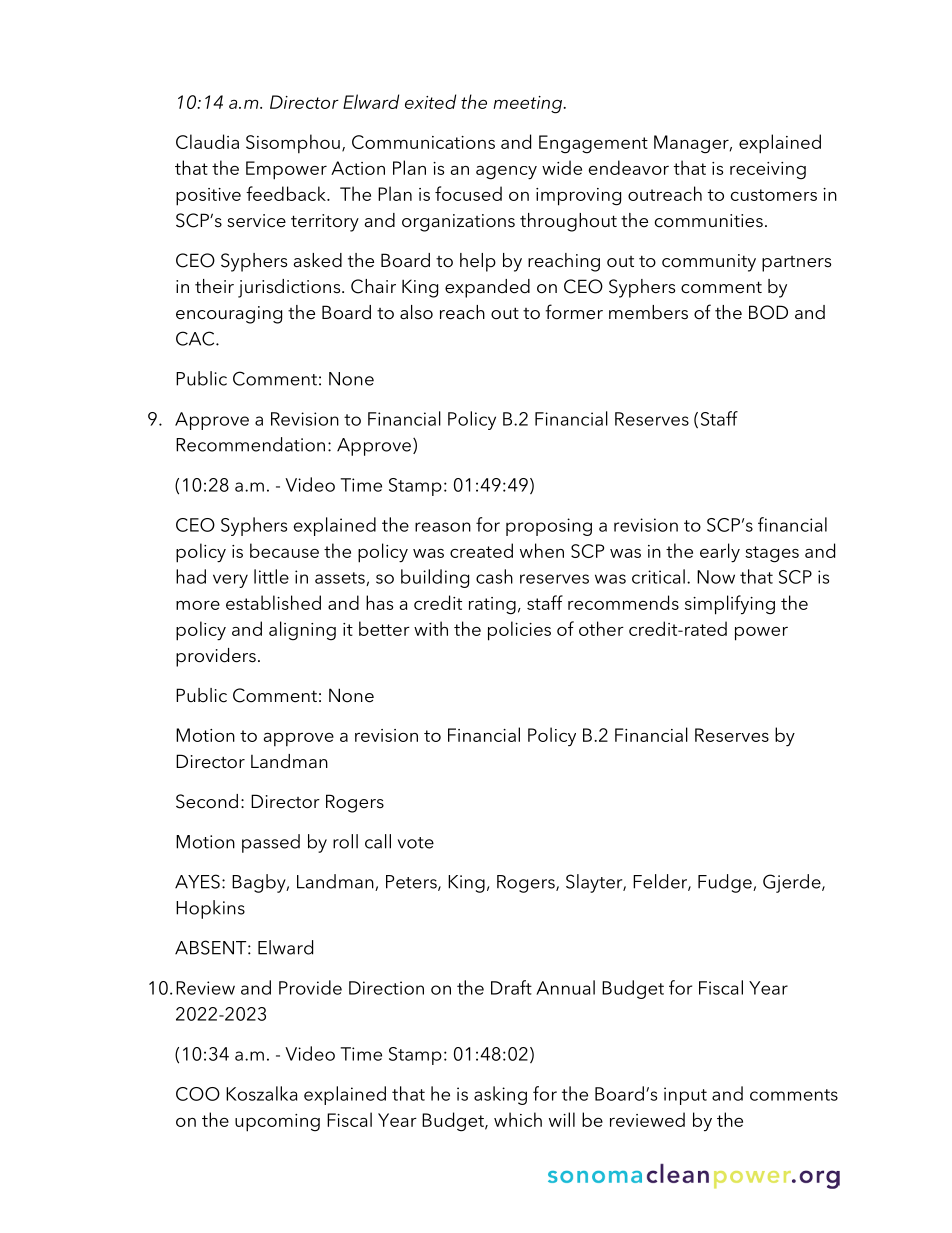  I want to click on which, so click(518, 1119).
